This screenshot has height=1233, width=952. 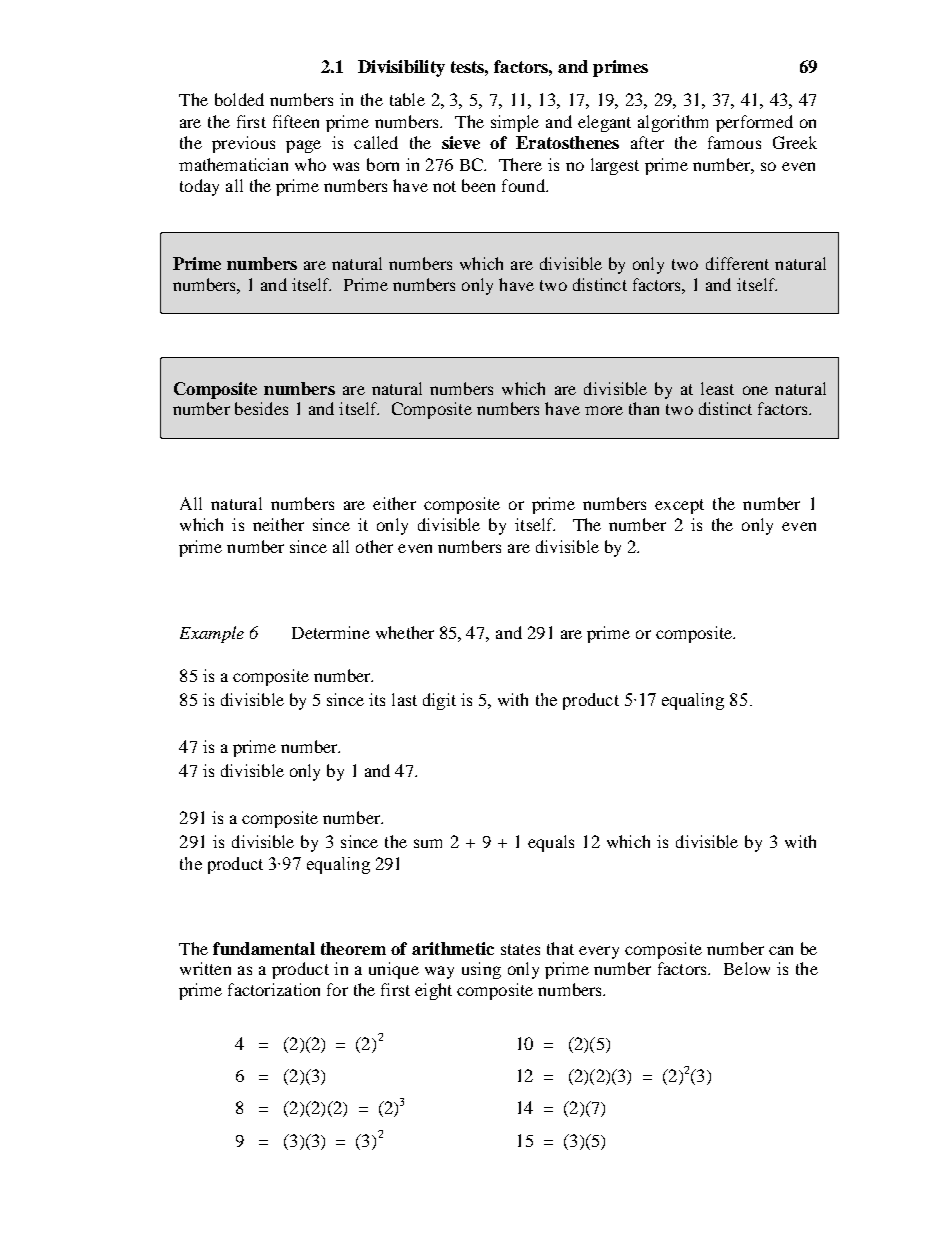 What do you see at coordinates (264, 948) in the screenshot?
I see `fundamental` at bounding box center [264, 948].
